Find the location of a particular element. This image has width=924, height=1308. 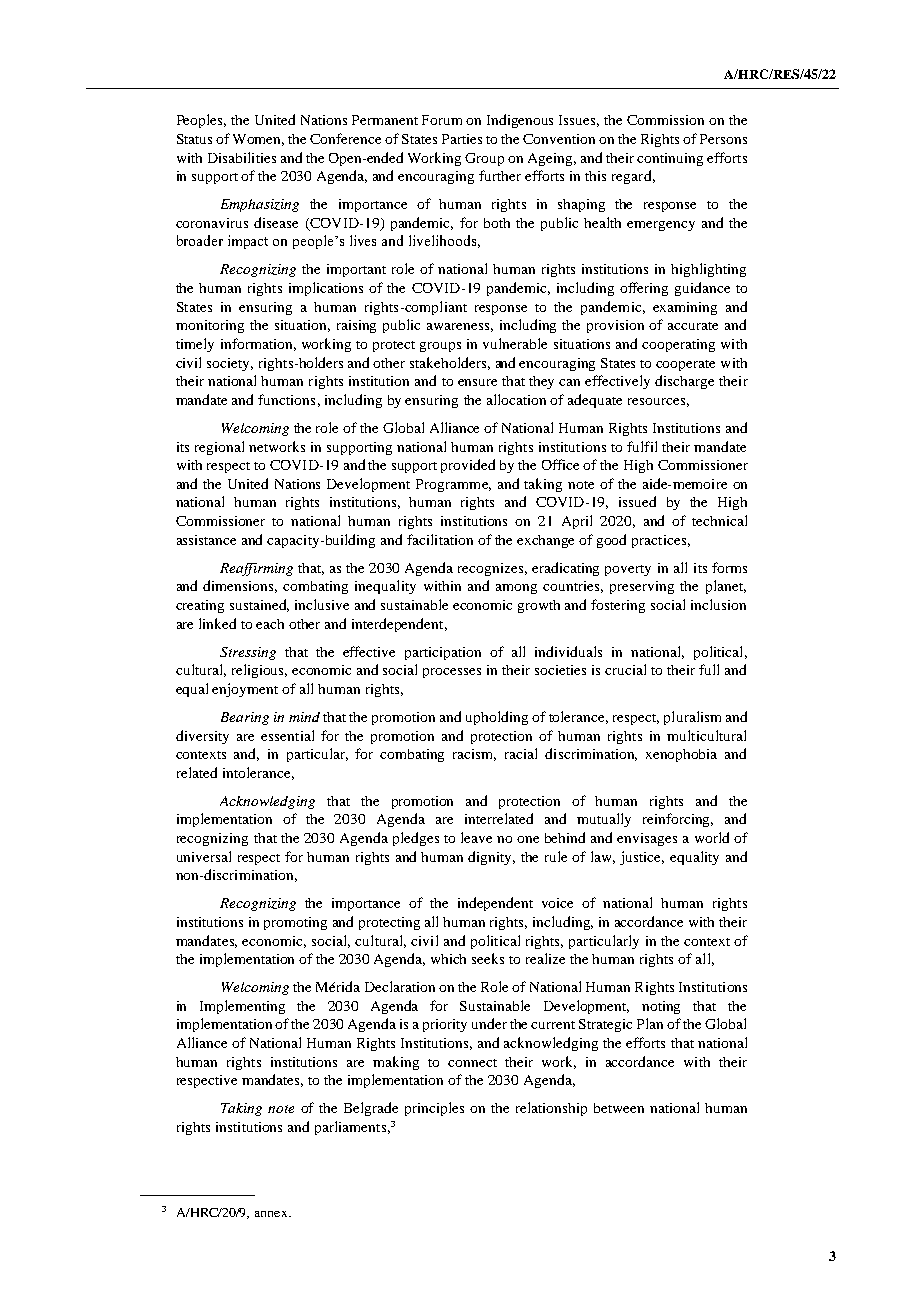

universal is located at coordinates (204, 856).
